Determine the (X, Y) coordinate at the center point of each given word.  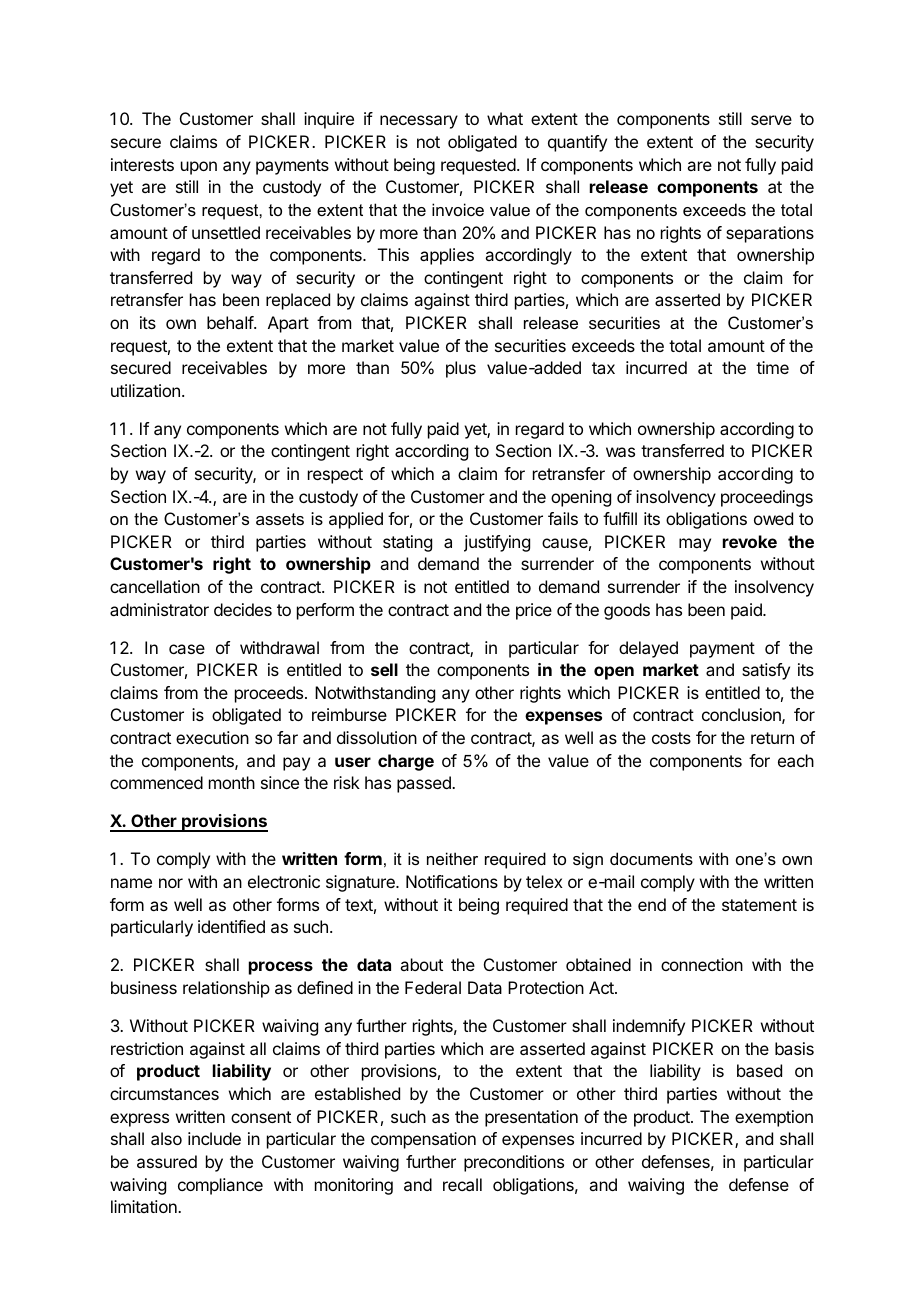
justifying (497, 543)
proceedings (767, 498)
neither (452, 858)
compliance (220, 1186)
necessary (419, 122)
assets (280, 519)
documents (651, 858)
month (232, 782)
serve (771, 120)
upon (199, 168)
